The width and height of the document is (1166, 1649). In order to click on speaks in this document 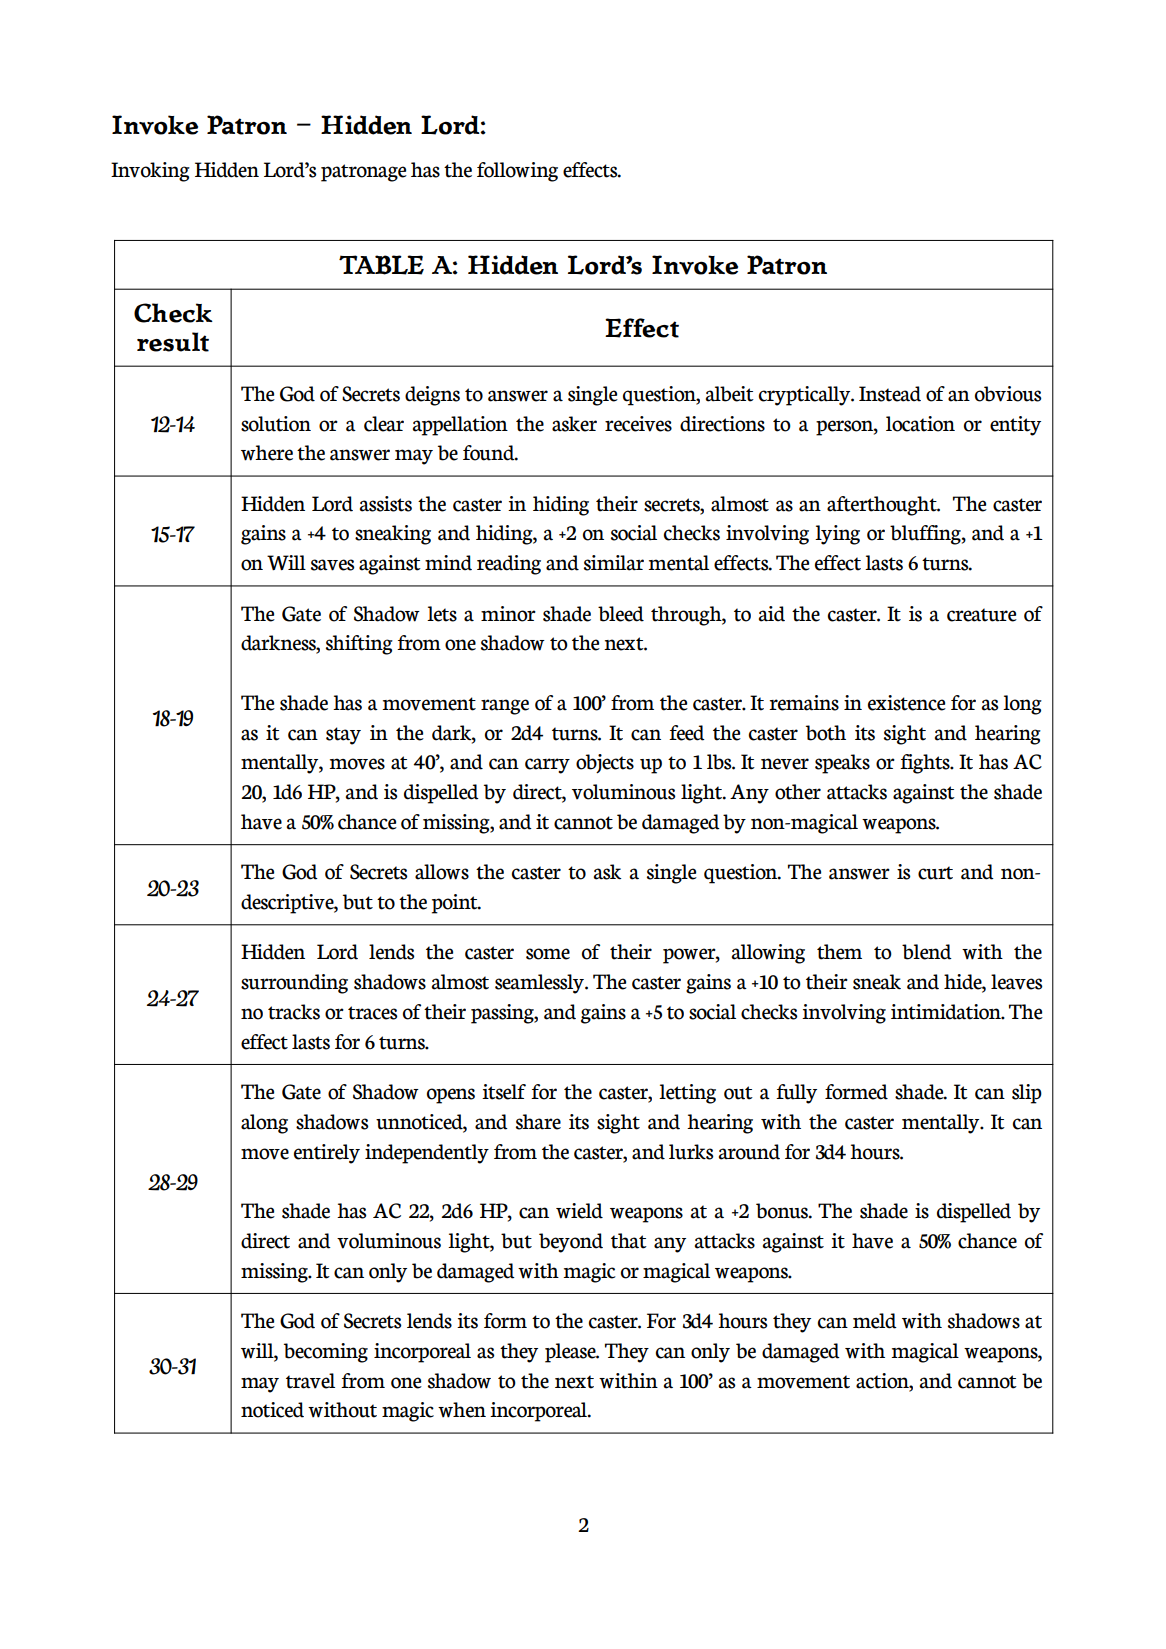, I will do `click(842, 764)`.
